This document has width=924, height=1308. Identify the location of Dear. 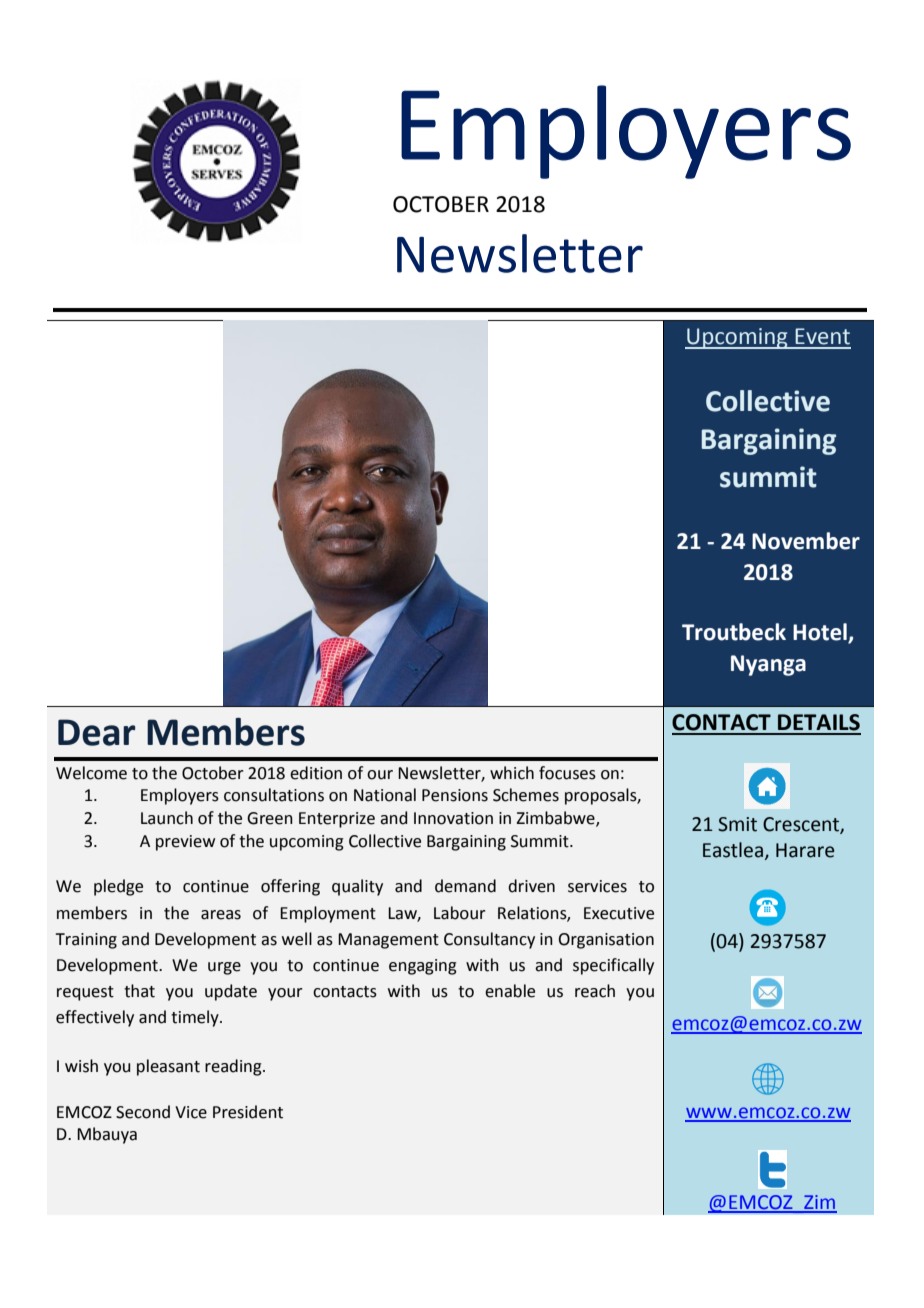
(96, 732).
